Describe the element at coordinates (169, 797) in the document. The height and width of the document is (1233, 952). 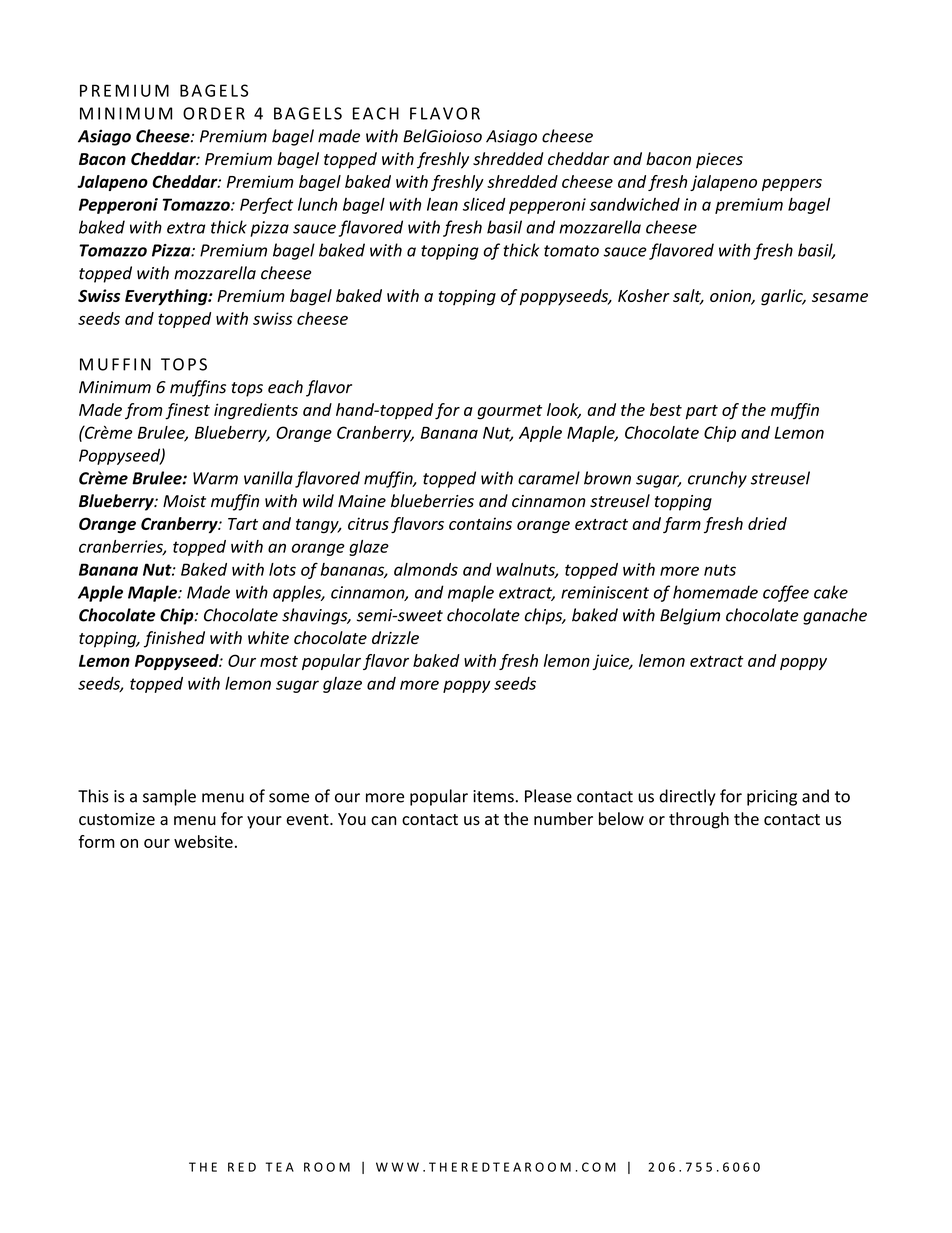
I see `sample` at that location.
